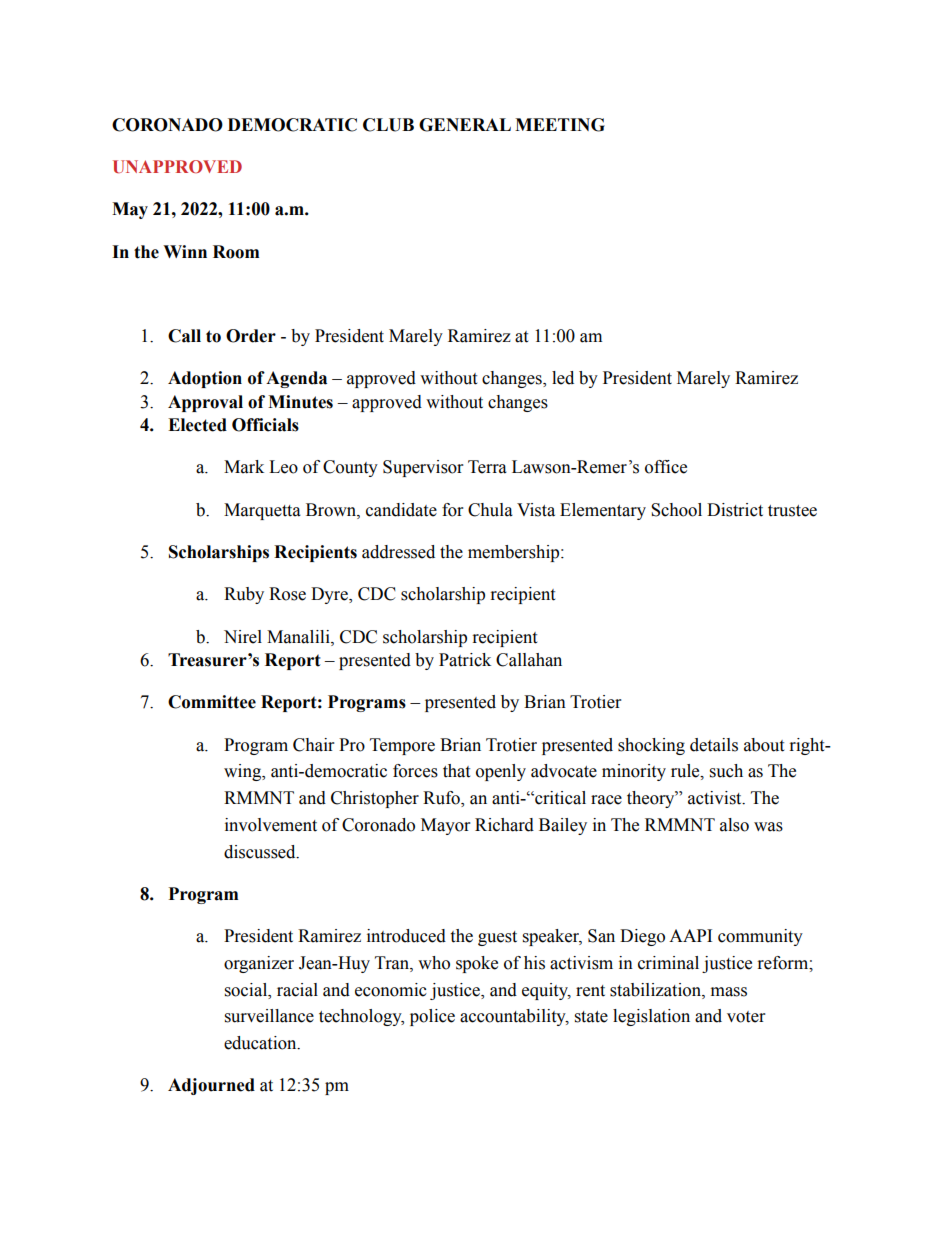  I want to click on Committee, so click(212, 702).
